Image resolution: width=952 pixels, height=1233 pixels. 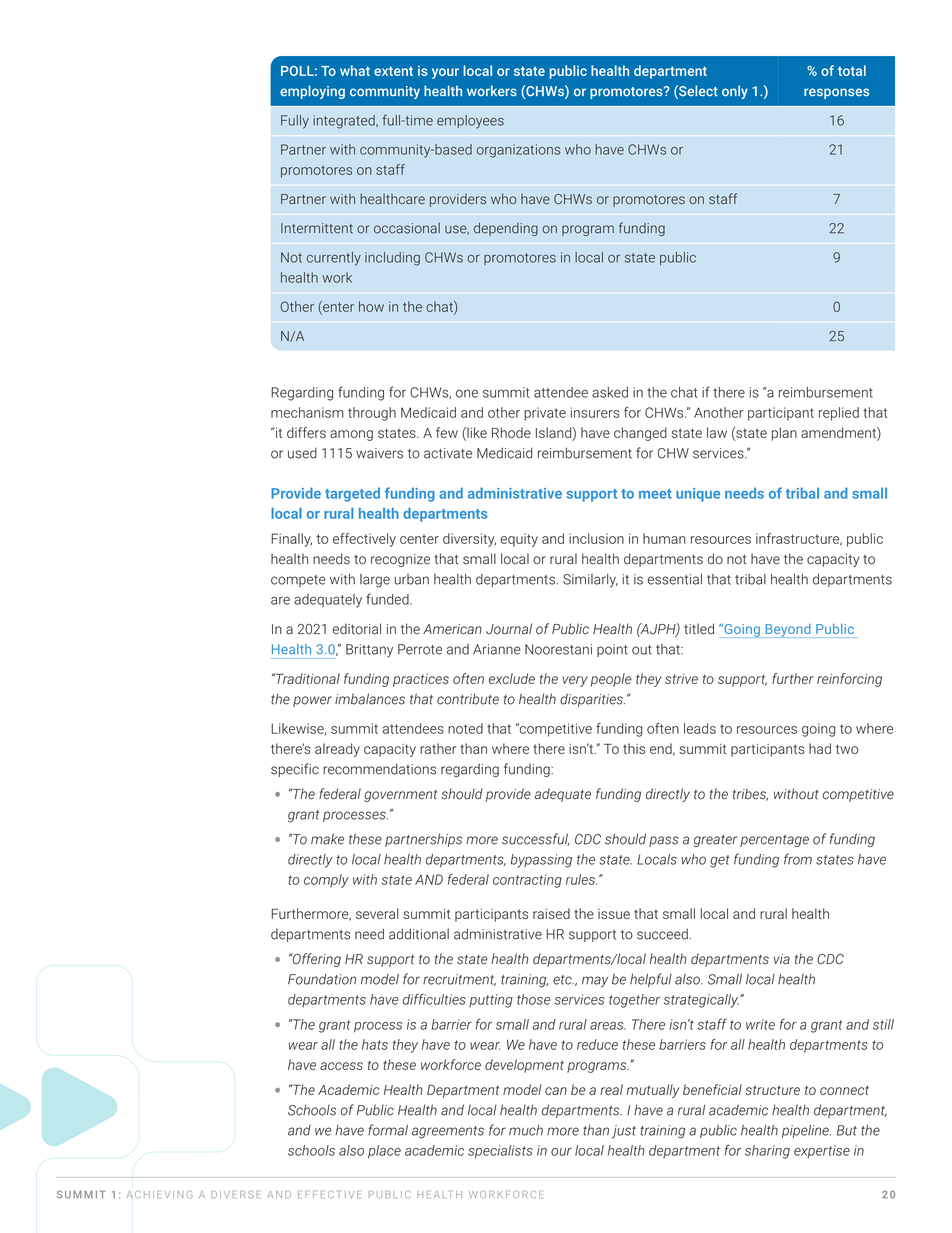 What do you see at coordinates (388, 1130) in the screenshot?
I see `formal` at bounding box center [388, 1130].
